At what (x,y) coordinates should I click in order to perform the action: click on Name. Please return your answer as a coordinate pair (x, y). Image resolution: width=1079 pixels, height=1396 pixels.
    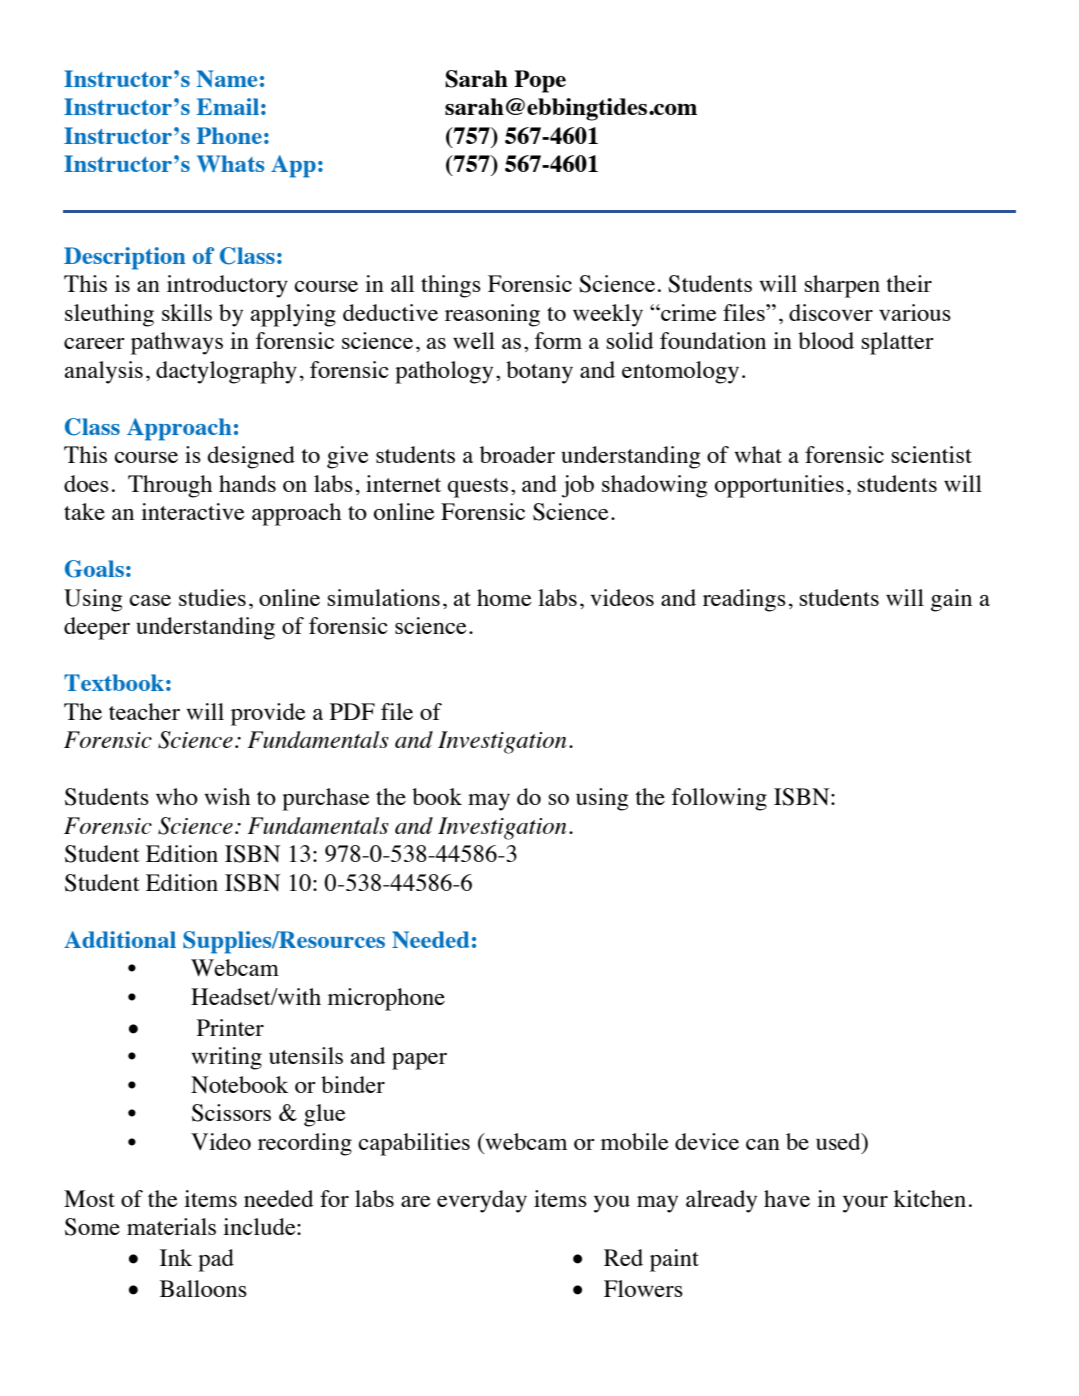
    Looking at the image, I should click on (227, 78).
